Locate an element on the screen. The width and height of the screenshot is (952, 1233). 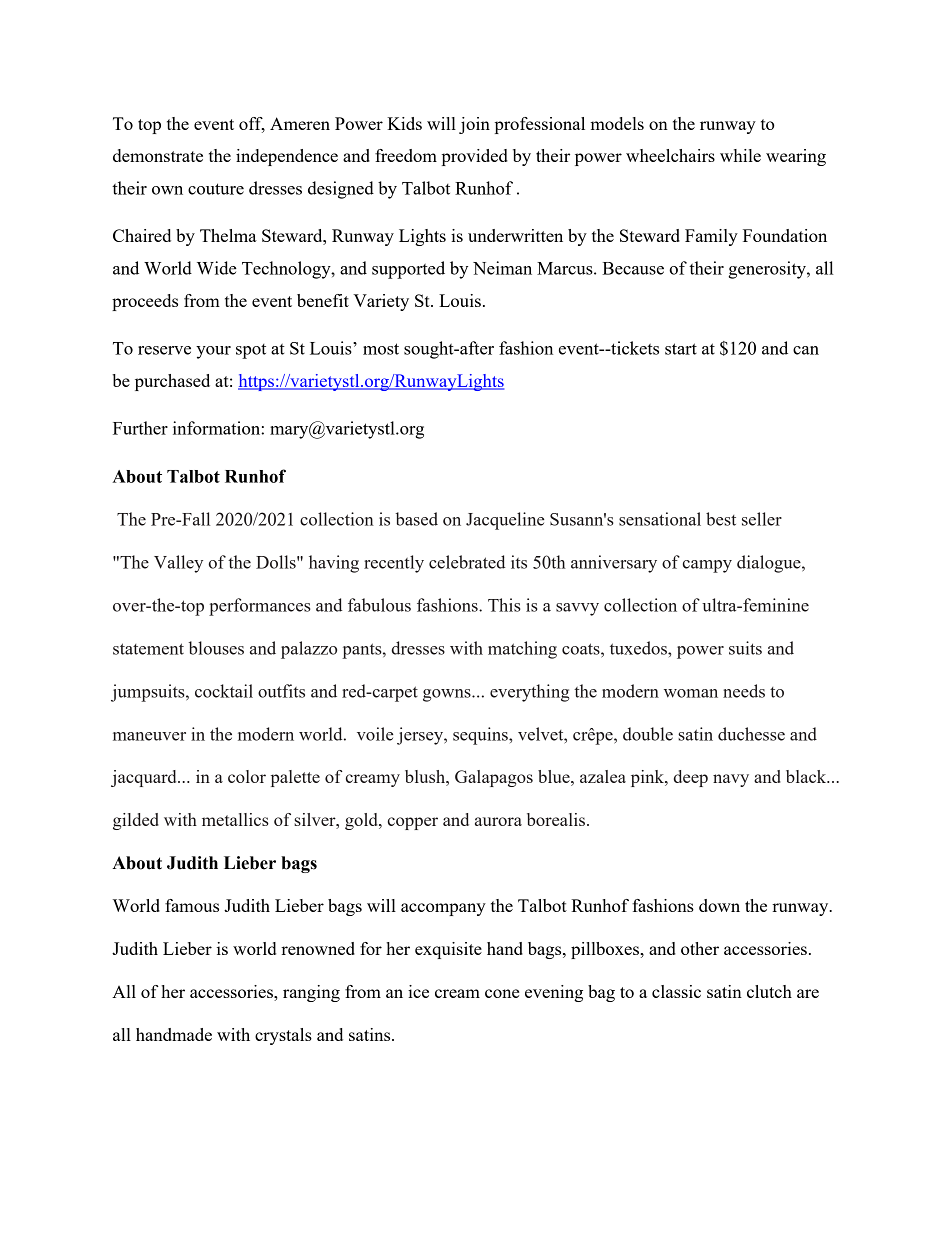
Galapagos is located at coordinates (494, 778).
